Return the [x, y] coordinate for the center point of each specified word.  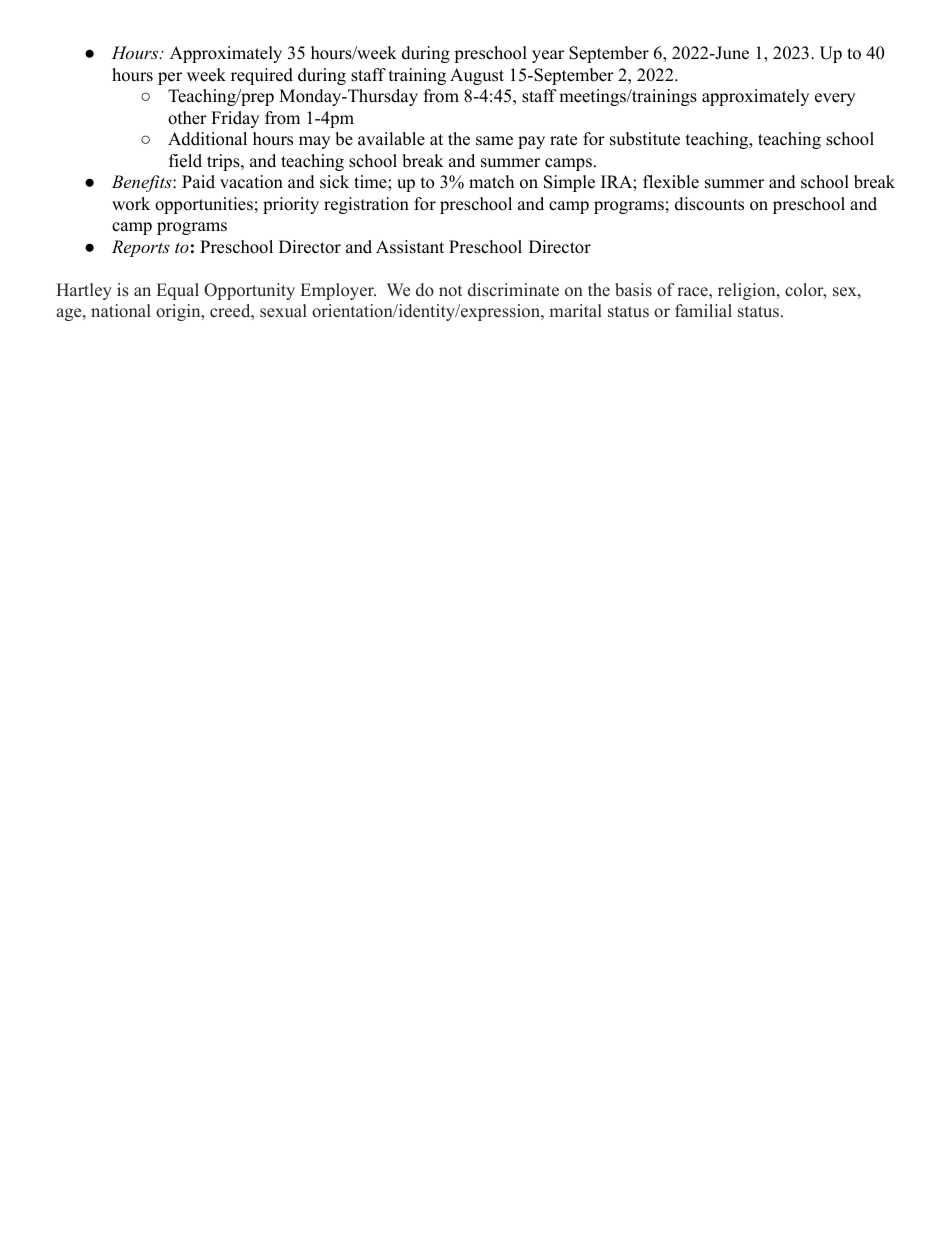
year [548, 56]
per [170, 78]
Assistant [410, 247]
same [494, 141]
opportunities [204, 205]
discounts [709, 204]
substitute [645, 139]
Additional [207, 139]
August [477, 76]
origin [179, 312]
